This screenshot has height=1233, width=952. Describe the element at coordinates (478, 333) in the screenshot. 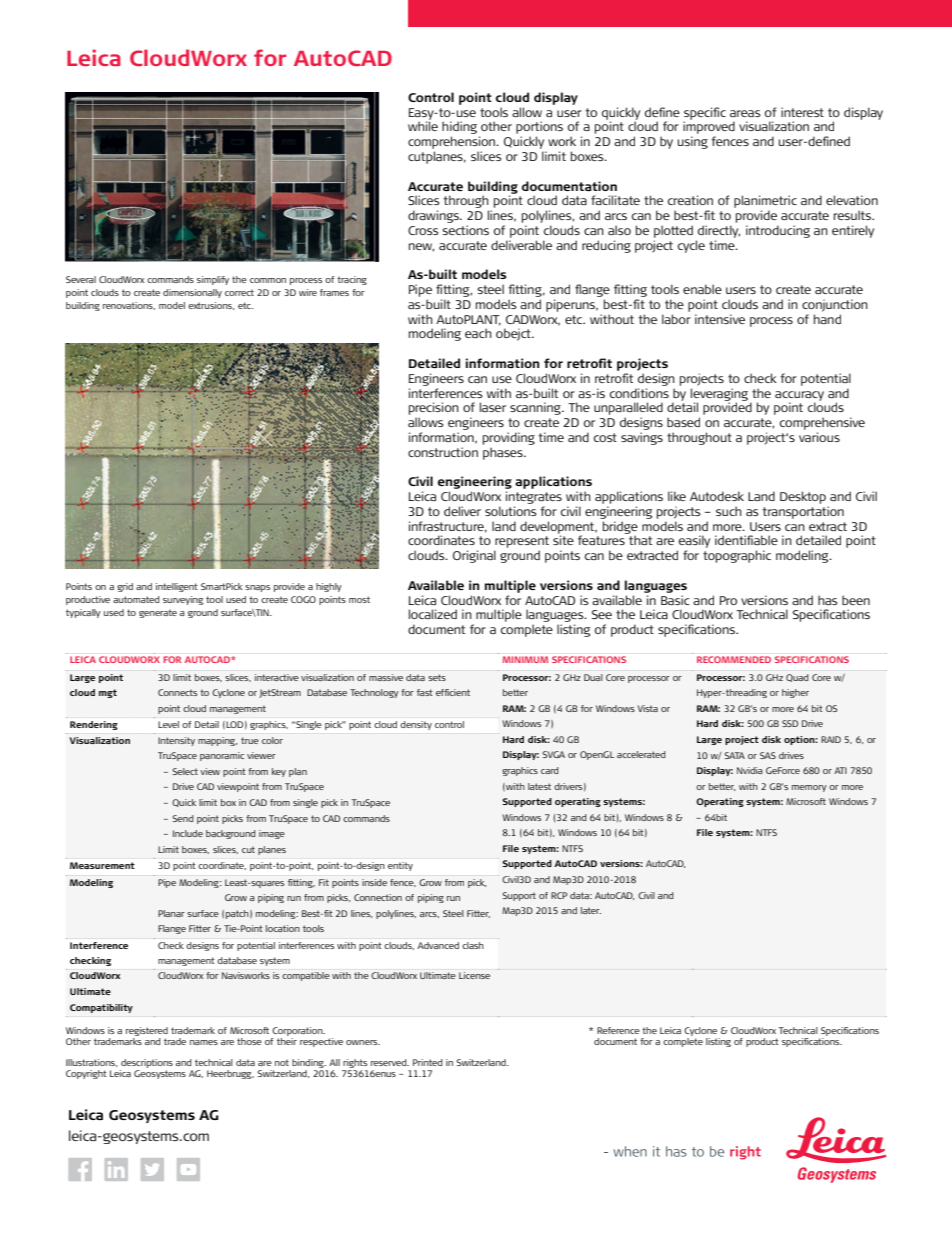

I see `each` at that location.
